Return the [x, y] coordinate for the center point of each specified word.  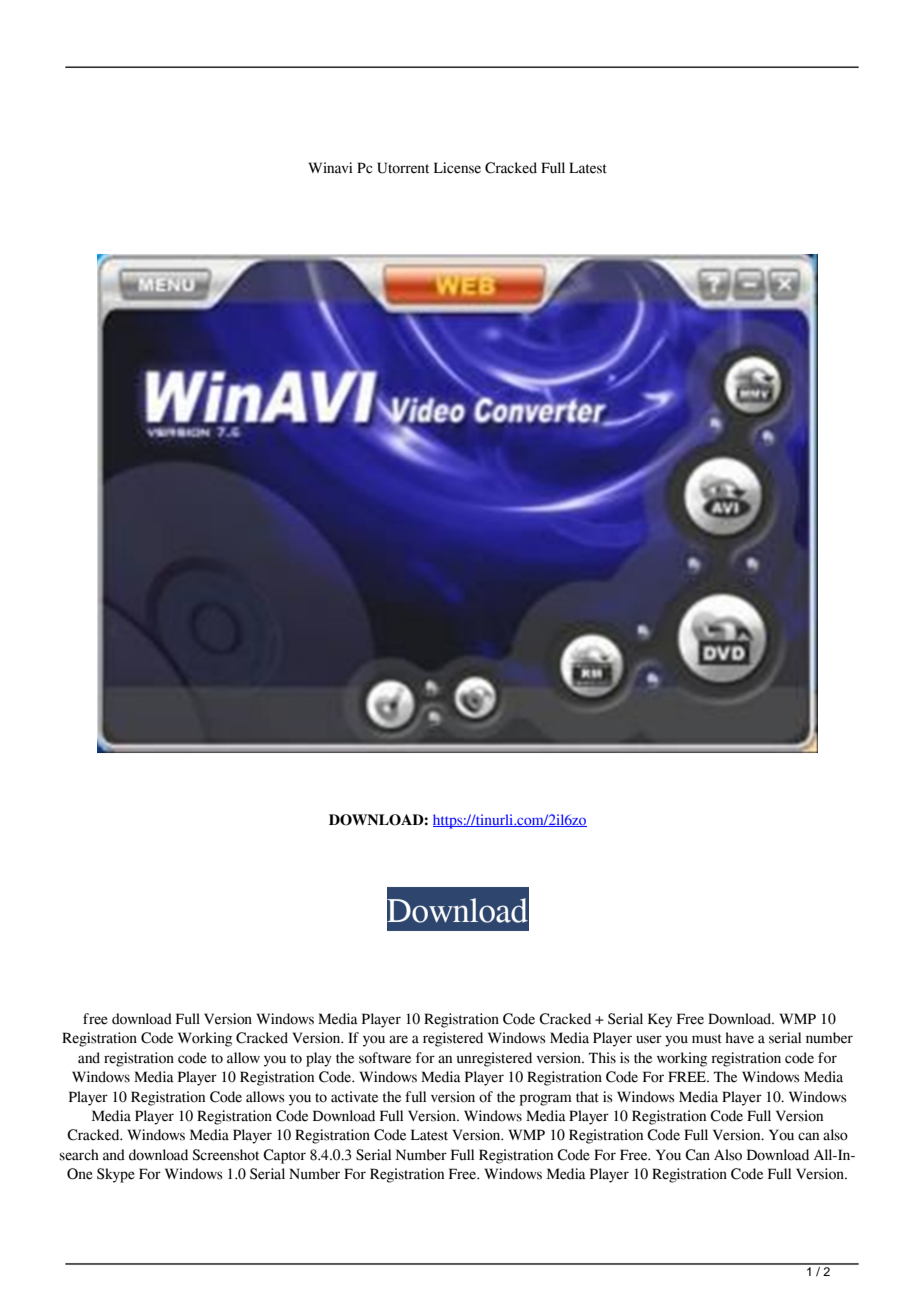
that [587, 1097]
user [649, 1039]
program [546, 1100]
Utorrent [403, 168]
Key [660, 1020]
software [385, 1058]
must [707, 1039]
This [602, 1058]
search [79, 1155]
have [739, 1038]
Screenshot [225, 1155]
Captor [284, 1156]
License [457, 168]
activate [354, 1097]
